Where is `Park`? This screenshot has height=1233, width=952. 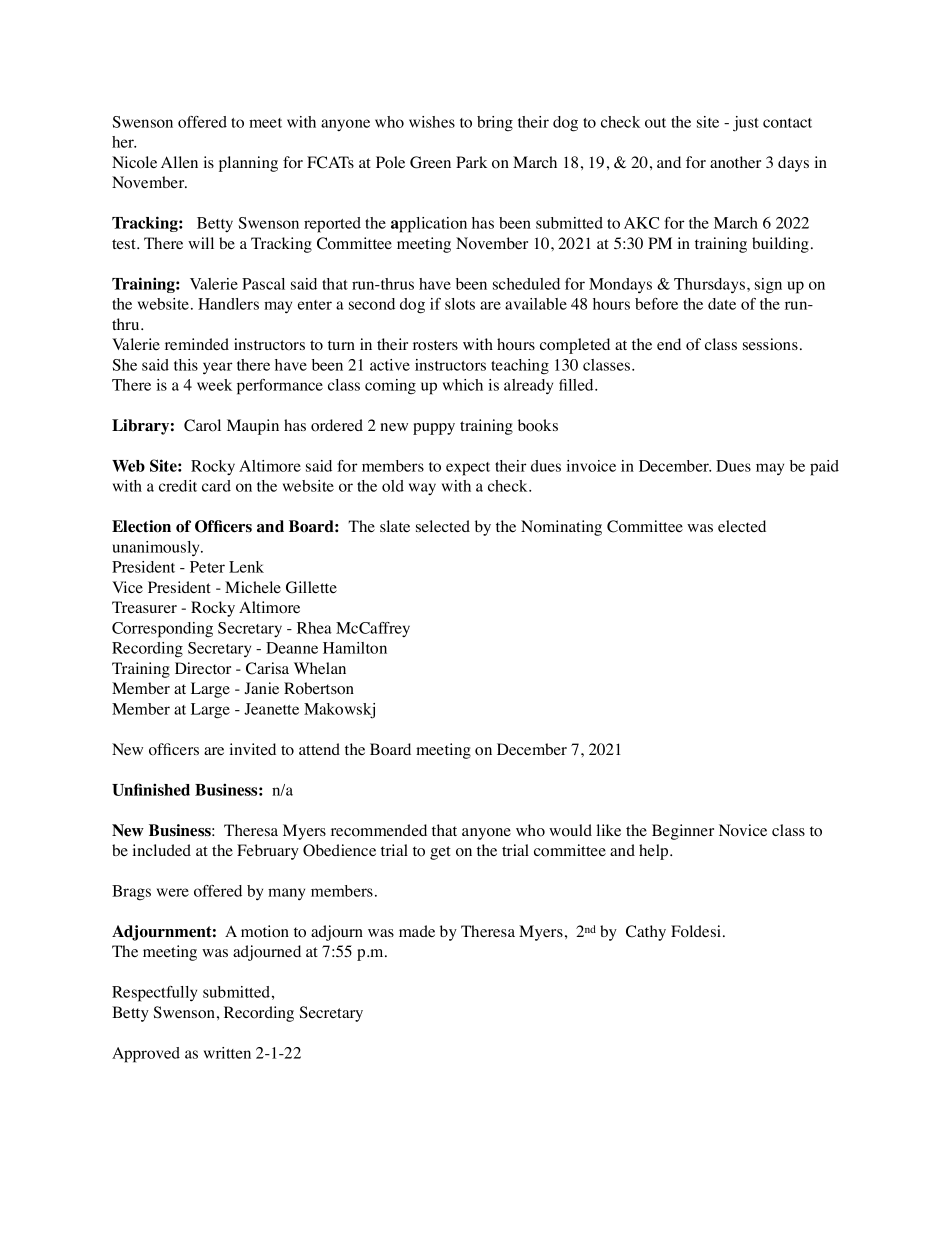
Park is located at coordinates (471, 162).
